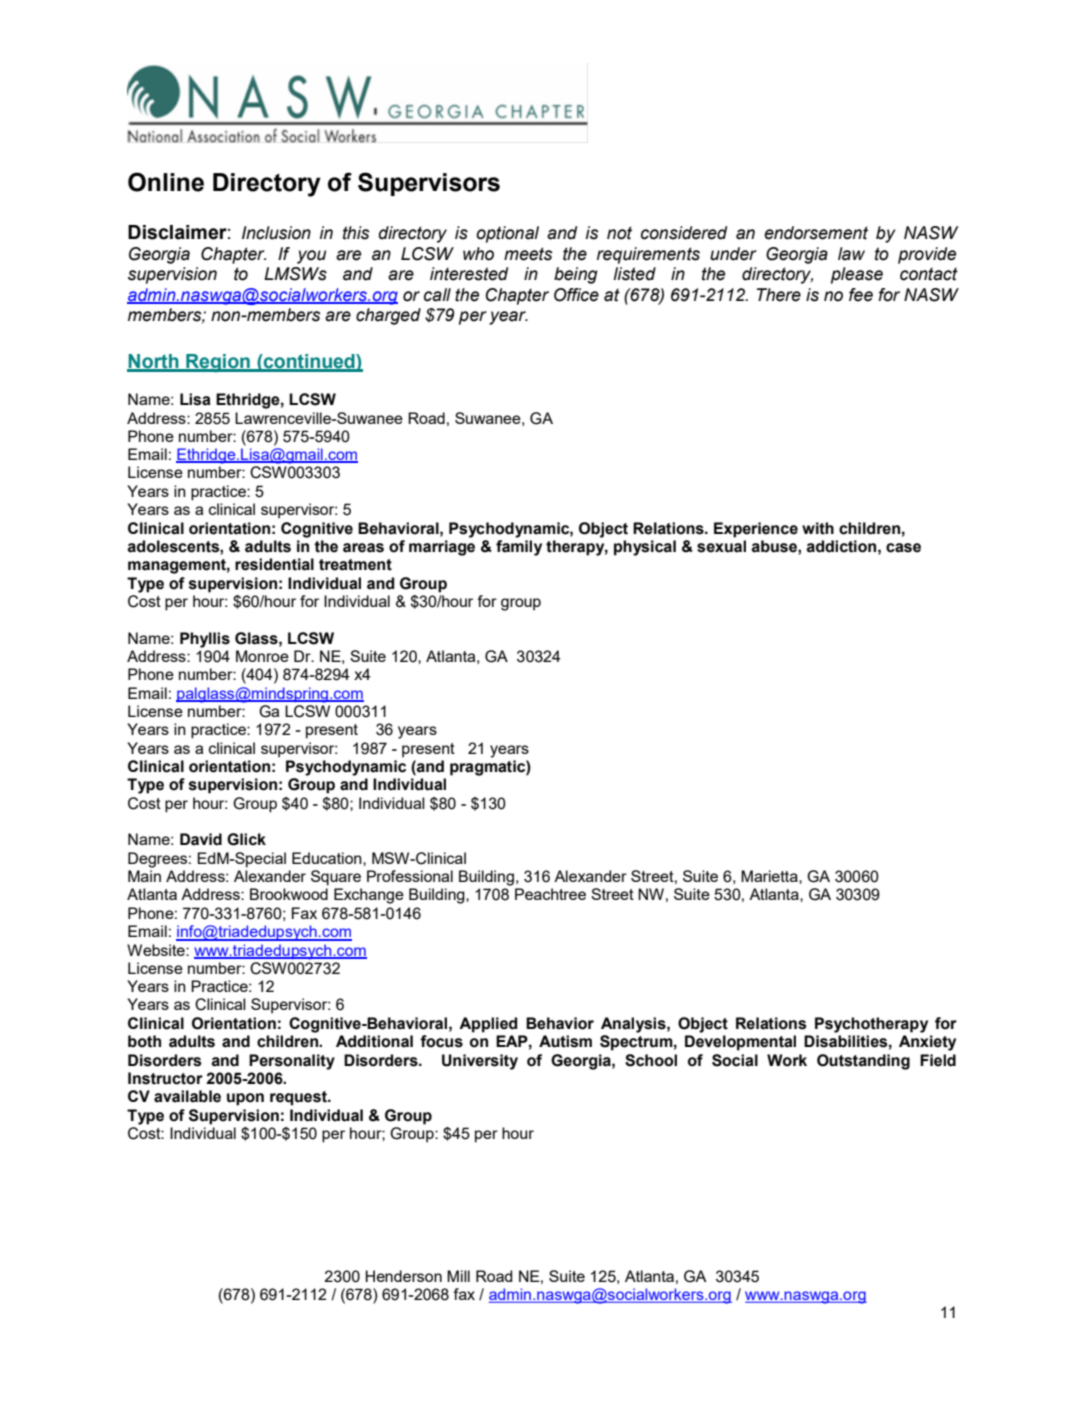 The image size is (1085, 1404). I want to click on with, so click(818, 528).
